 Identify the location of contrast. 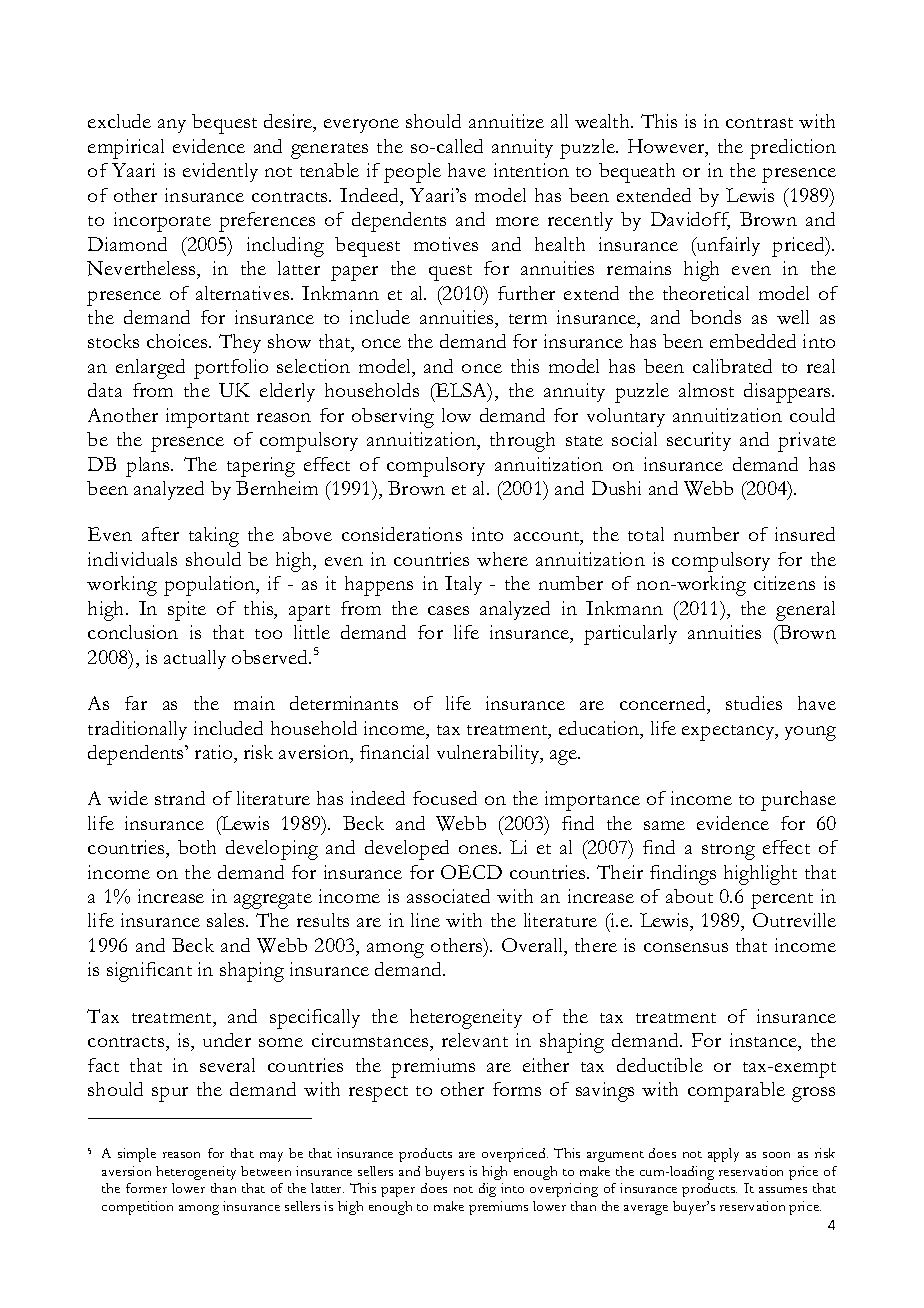
(759, 123).
